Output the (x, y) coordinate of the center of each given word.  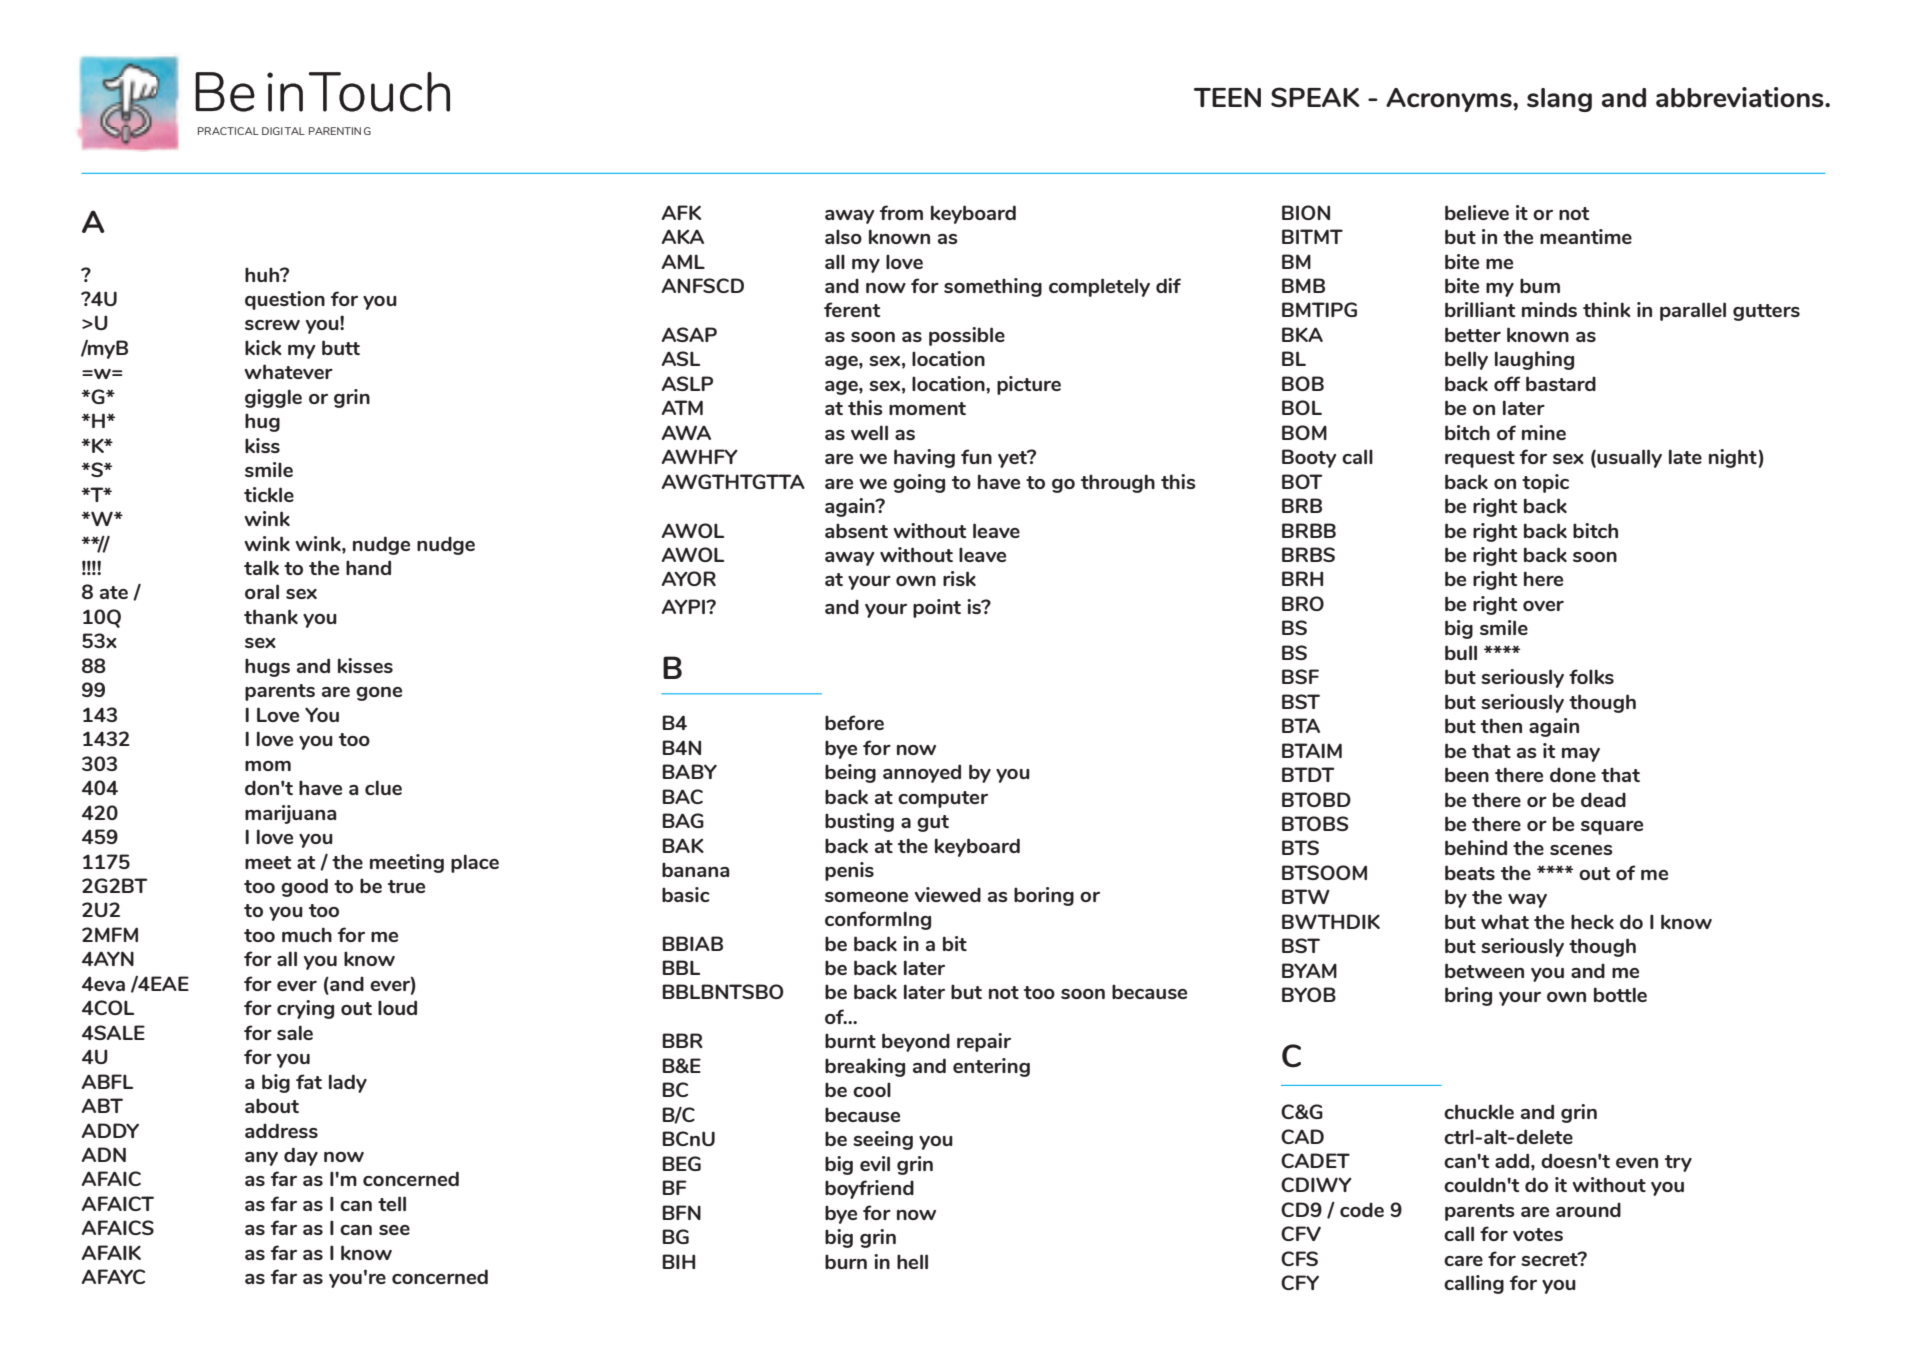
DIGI (272, 131)
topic (1545, 483)
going (919, 483)
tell (392, 1203)
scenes (1581, 850)
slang (1559, 100)
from (901, 212)
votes (1538, 1234)
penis (849, 871)
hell (912, 1261)
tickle (269, 494)
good (304, 887)
